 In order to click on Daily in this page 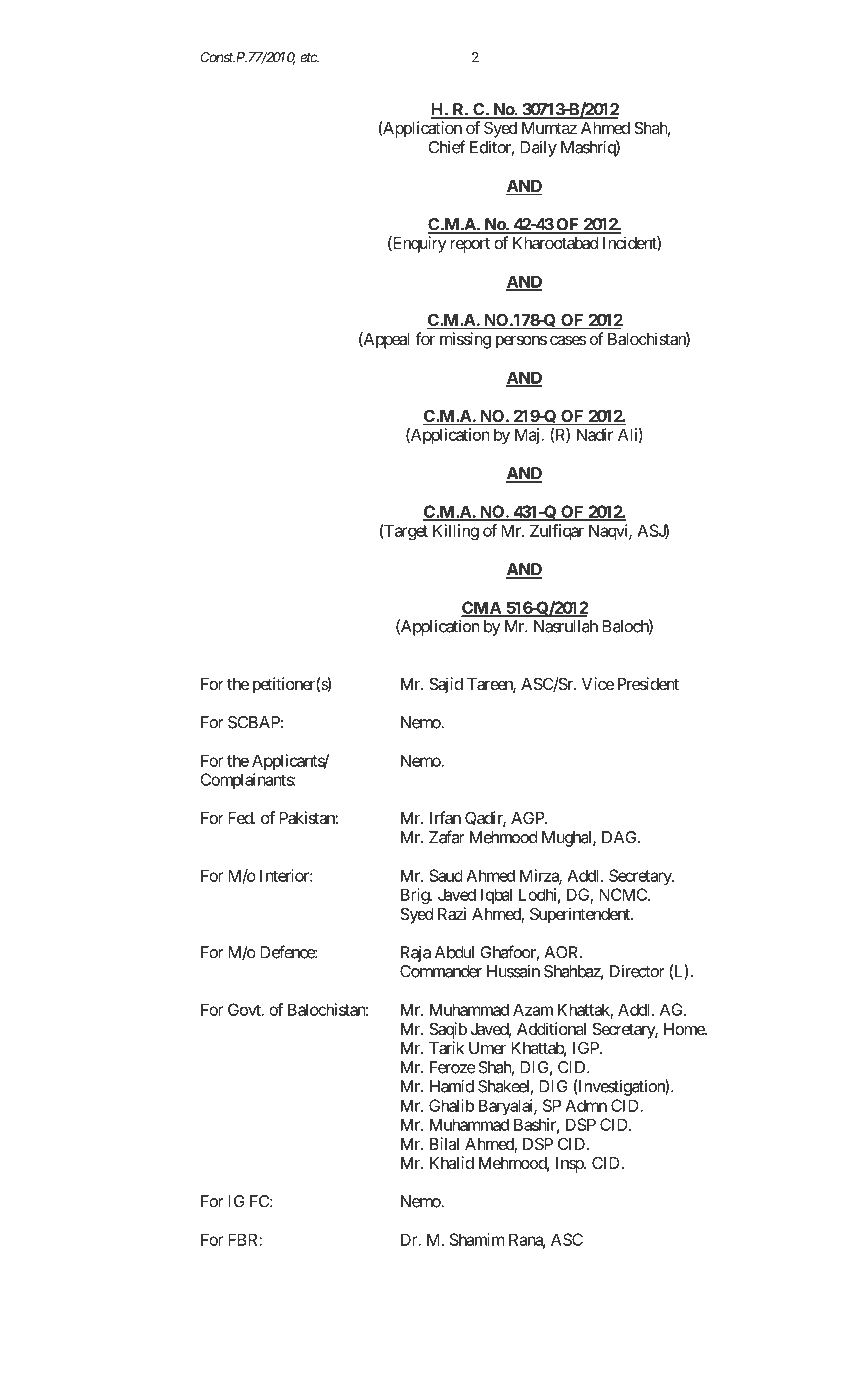, I will do `click(538, 149)`.
